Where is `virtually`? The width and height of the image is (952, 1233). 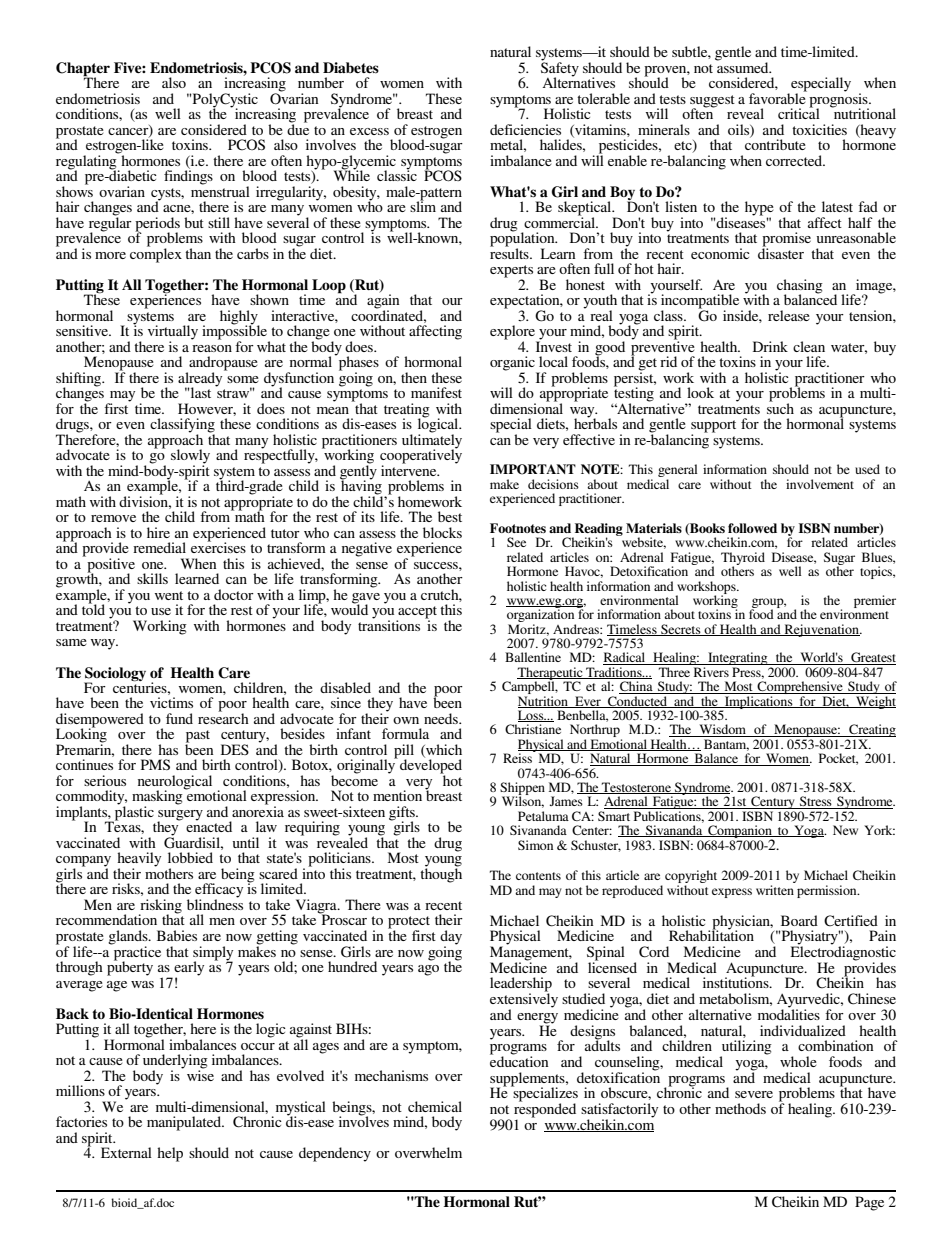
virtually is located at coordinates (173, 333).
